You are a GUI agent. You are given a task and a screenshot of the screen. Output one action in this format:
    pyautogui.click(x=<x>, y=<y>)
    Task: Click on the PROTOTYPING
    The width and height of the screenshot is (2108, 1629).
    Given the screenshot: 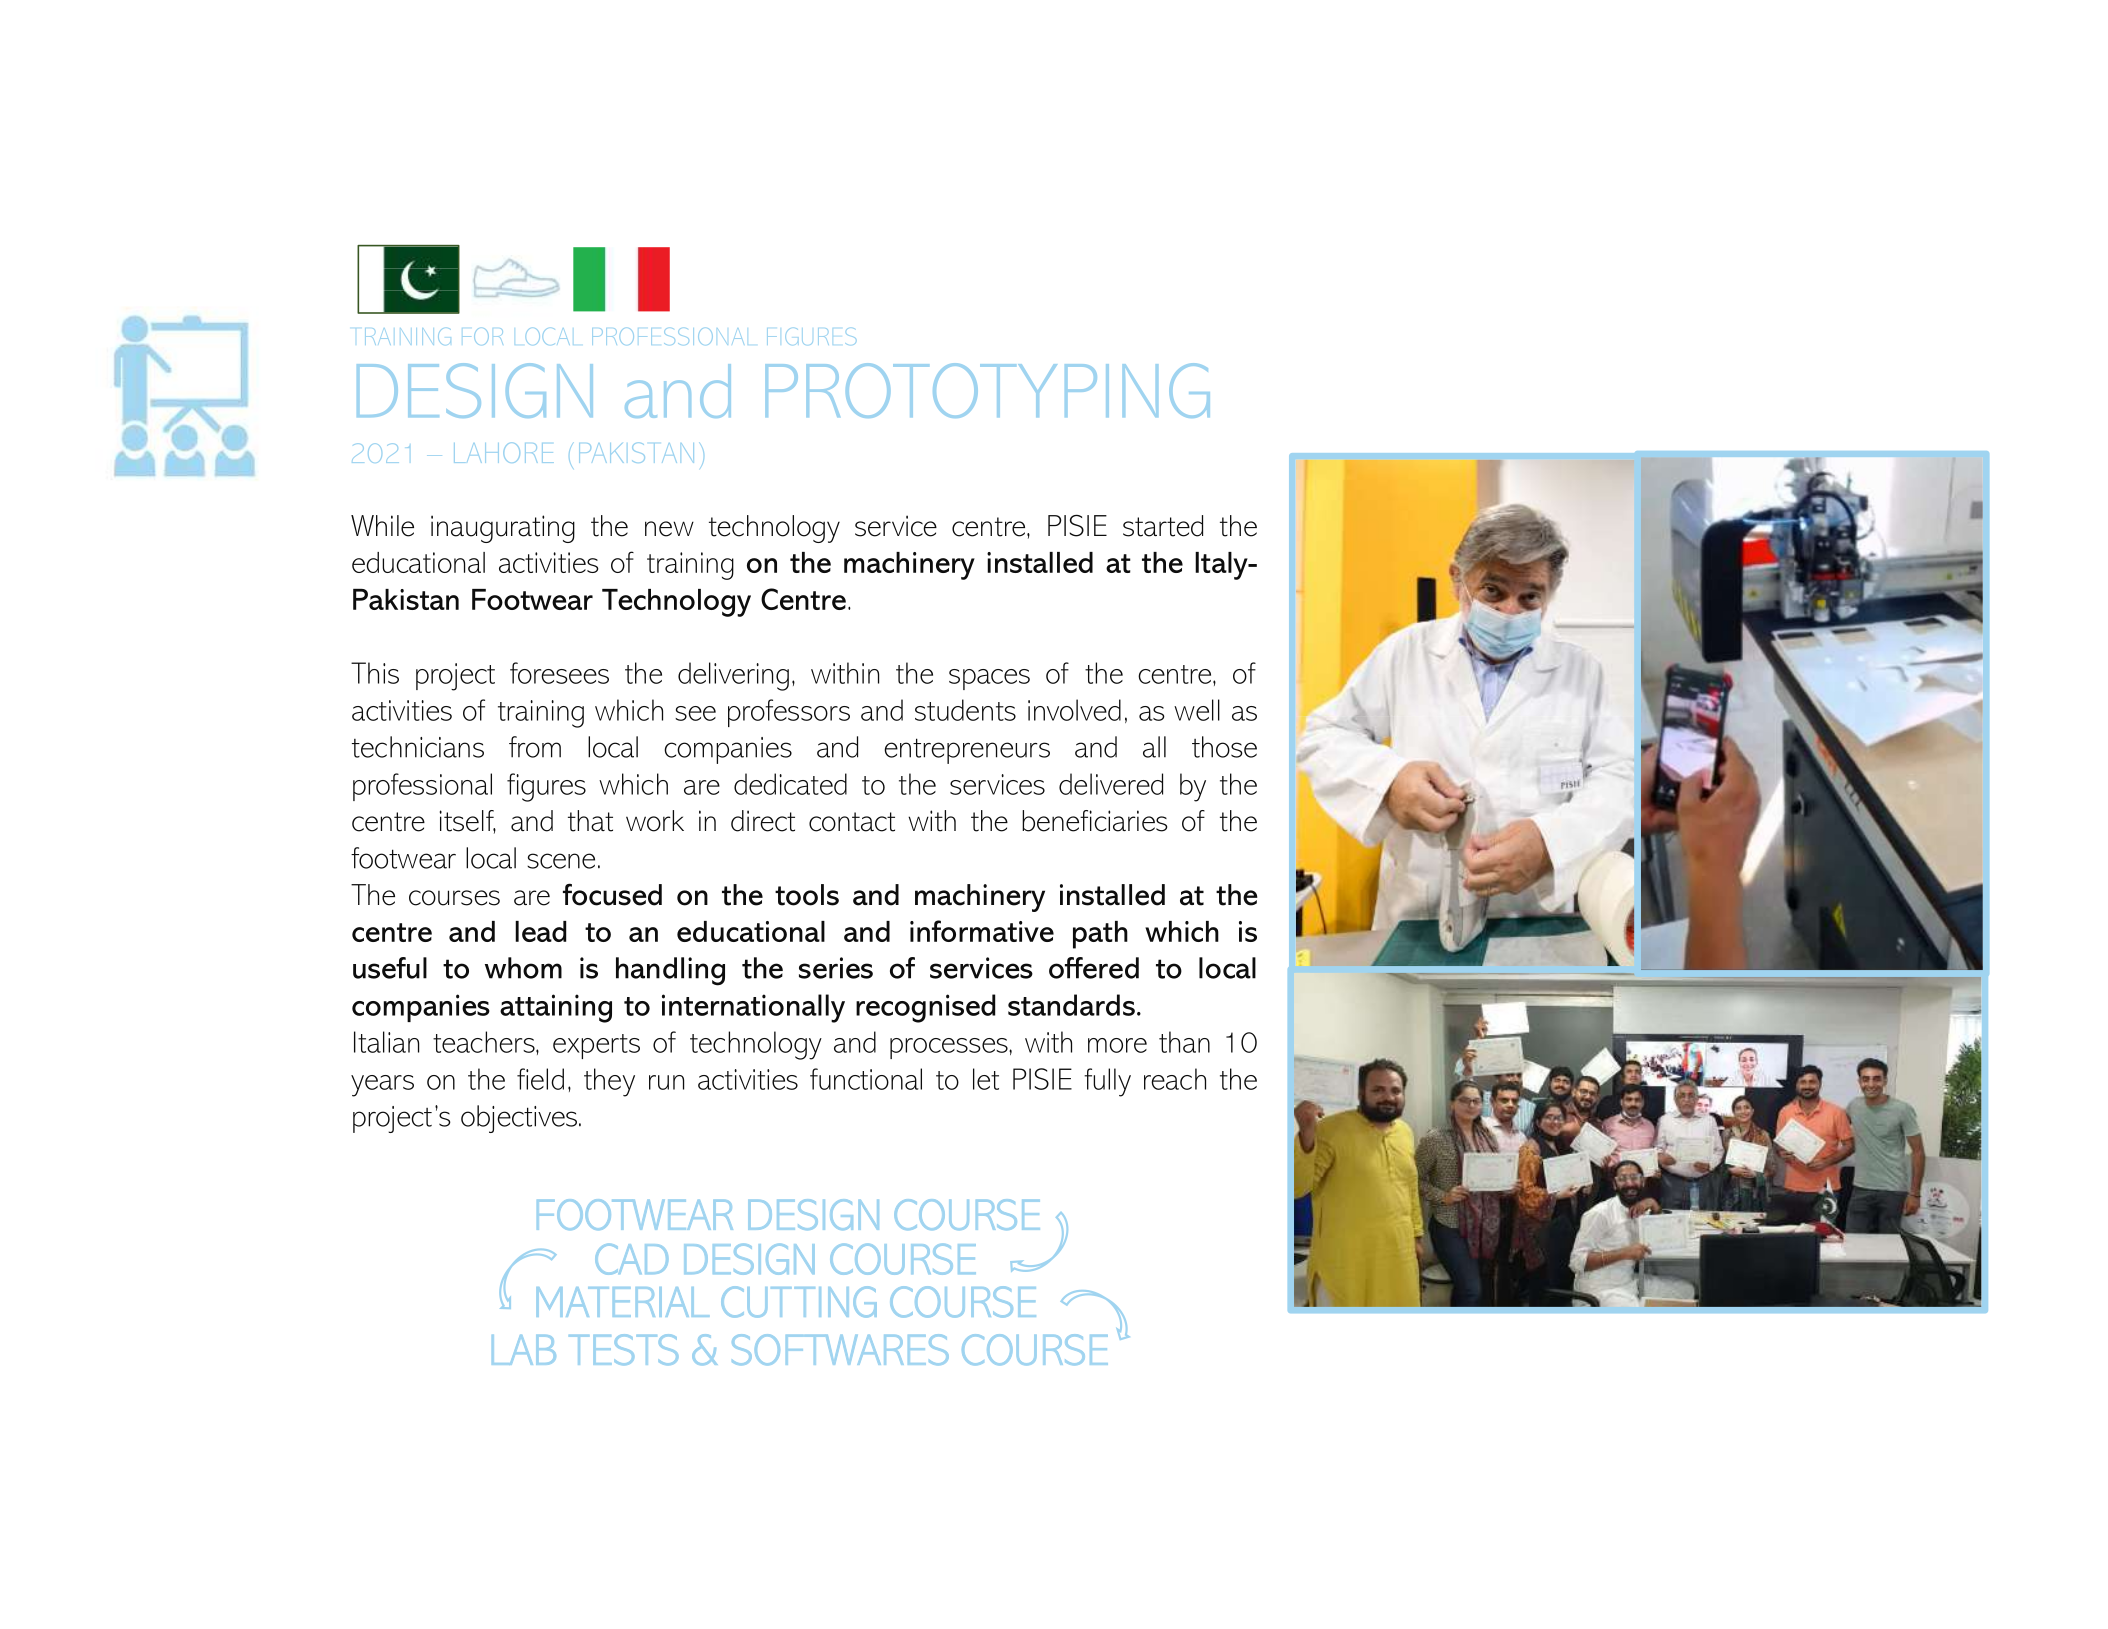 What is the action you would take?
    pyautogui.click(x=988, y=390)
